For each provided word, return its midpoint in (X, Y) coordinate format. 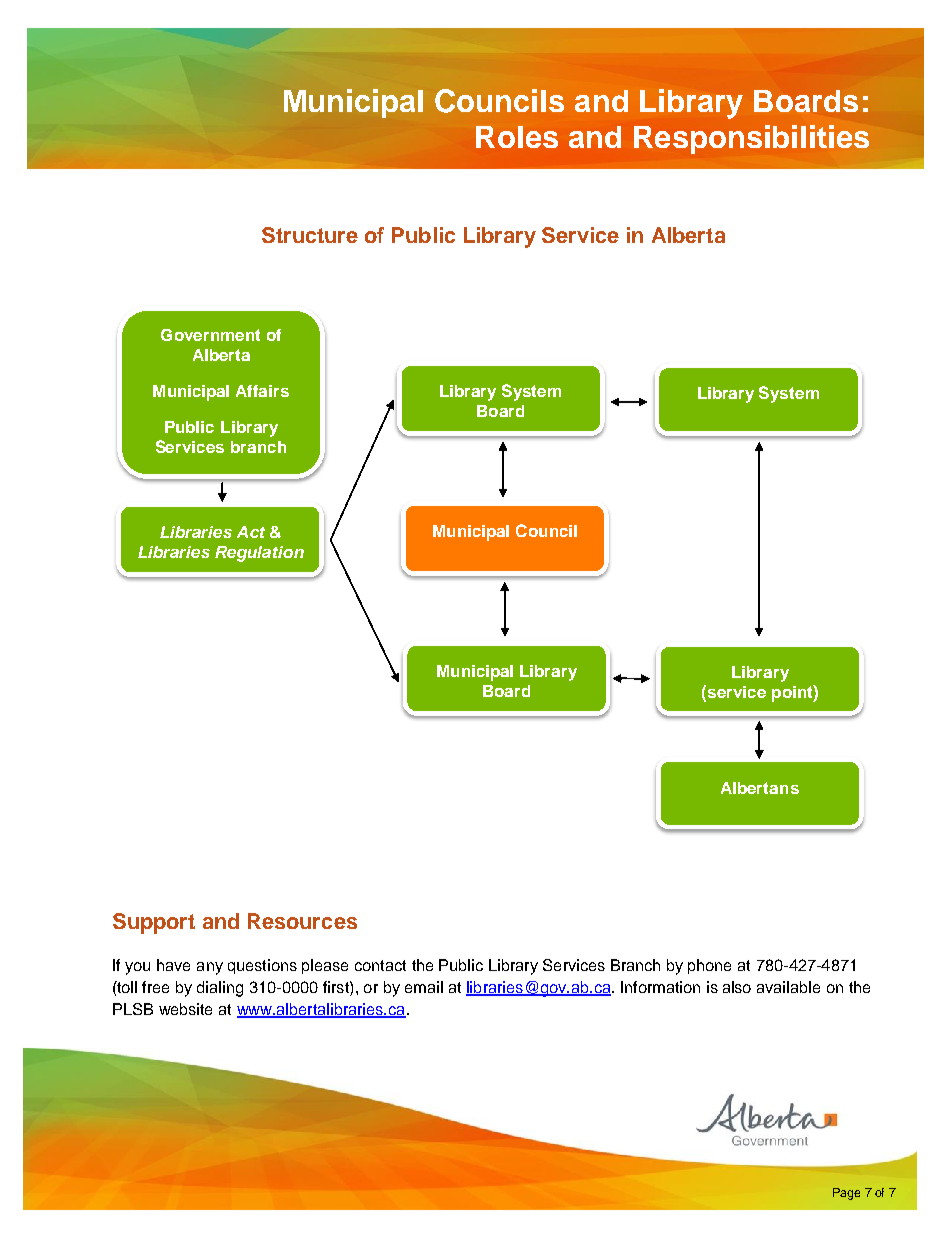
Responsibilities (751, 139)
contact (380, 965)
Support (154, 923)
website (185, 1009)
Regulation (259, 554)
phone (709, 966)
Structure (310, 235)
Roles (517, 137)
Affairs (262, 391)
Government (210, 335)
